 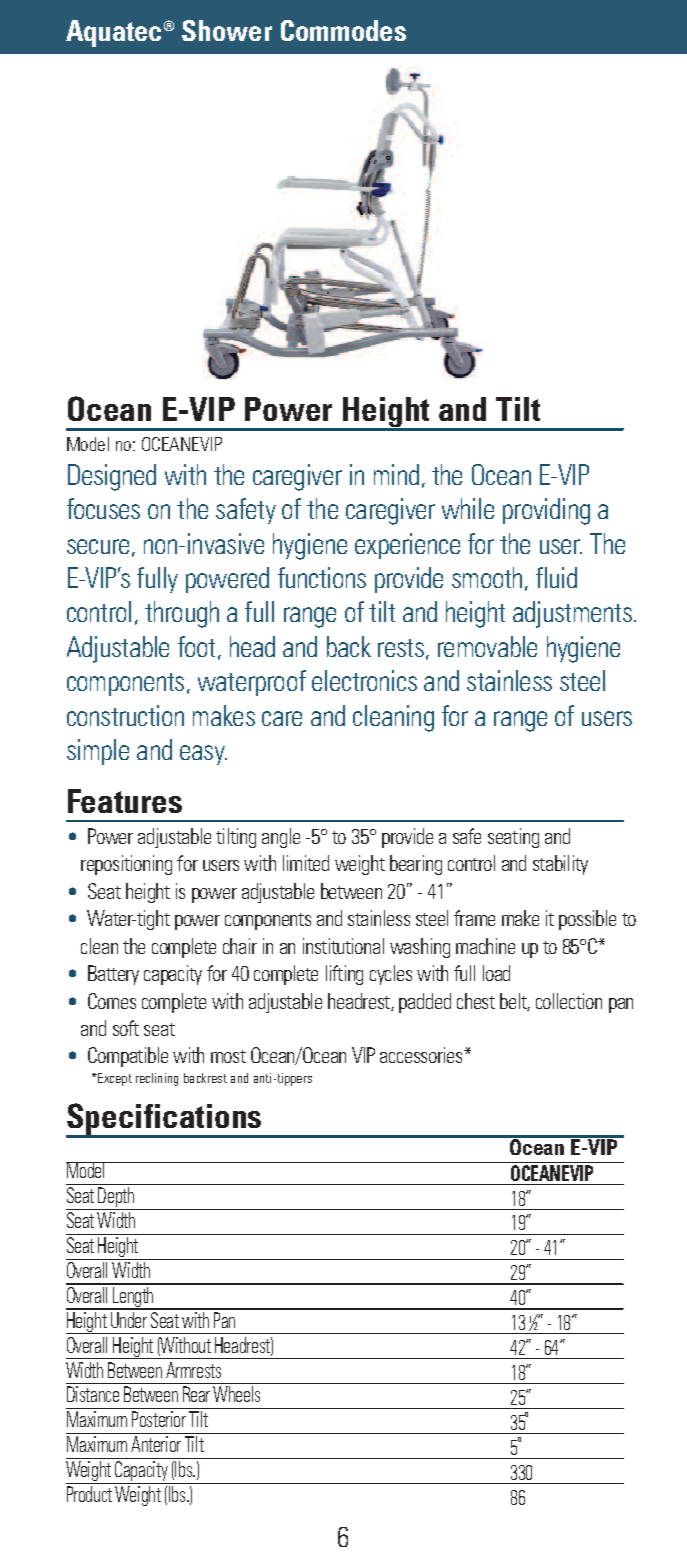 What do you see at coordinates (396, 474) in the page?
I see `mind` at bounding box center [396, 474].
